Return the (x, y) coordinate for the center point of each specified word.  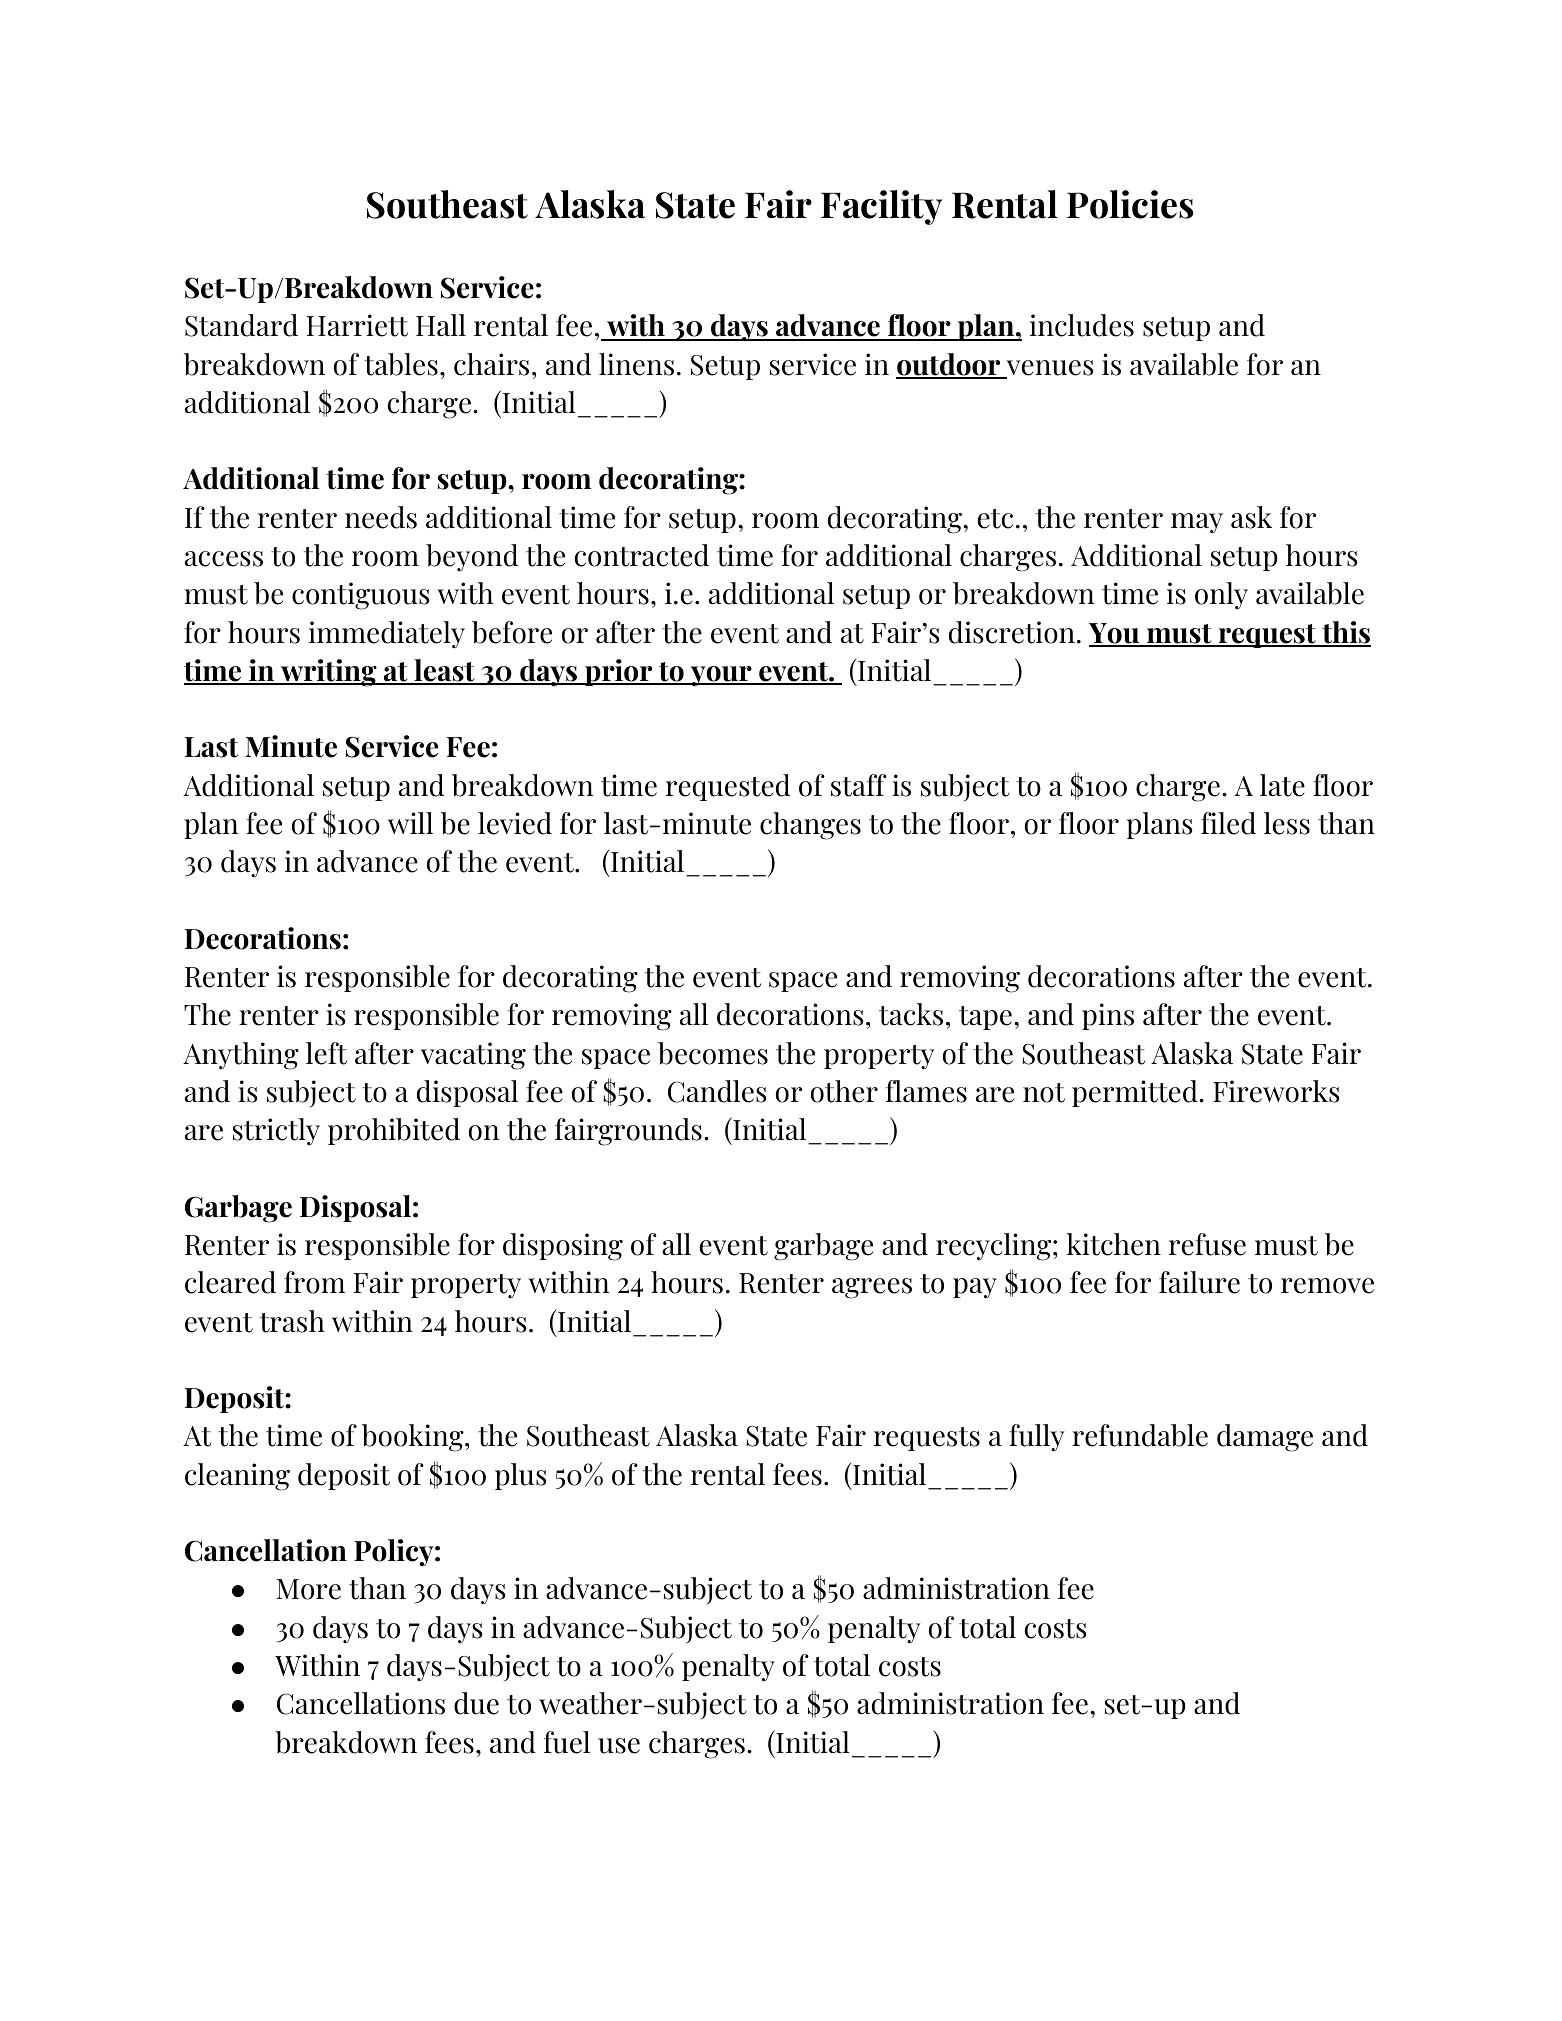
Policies (1130, 204)
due (476, 1703)
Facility (881, 207)
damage (1265, 1438)
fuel (567, 1742)
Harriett (357, 325)
